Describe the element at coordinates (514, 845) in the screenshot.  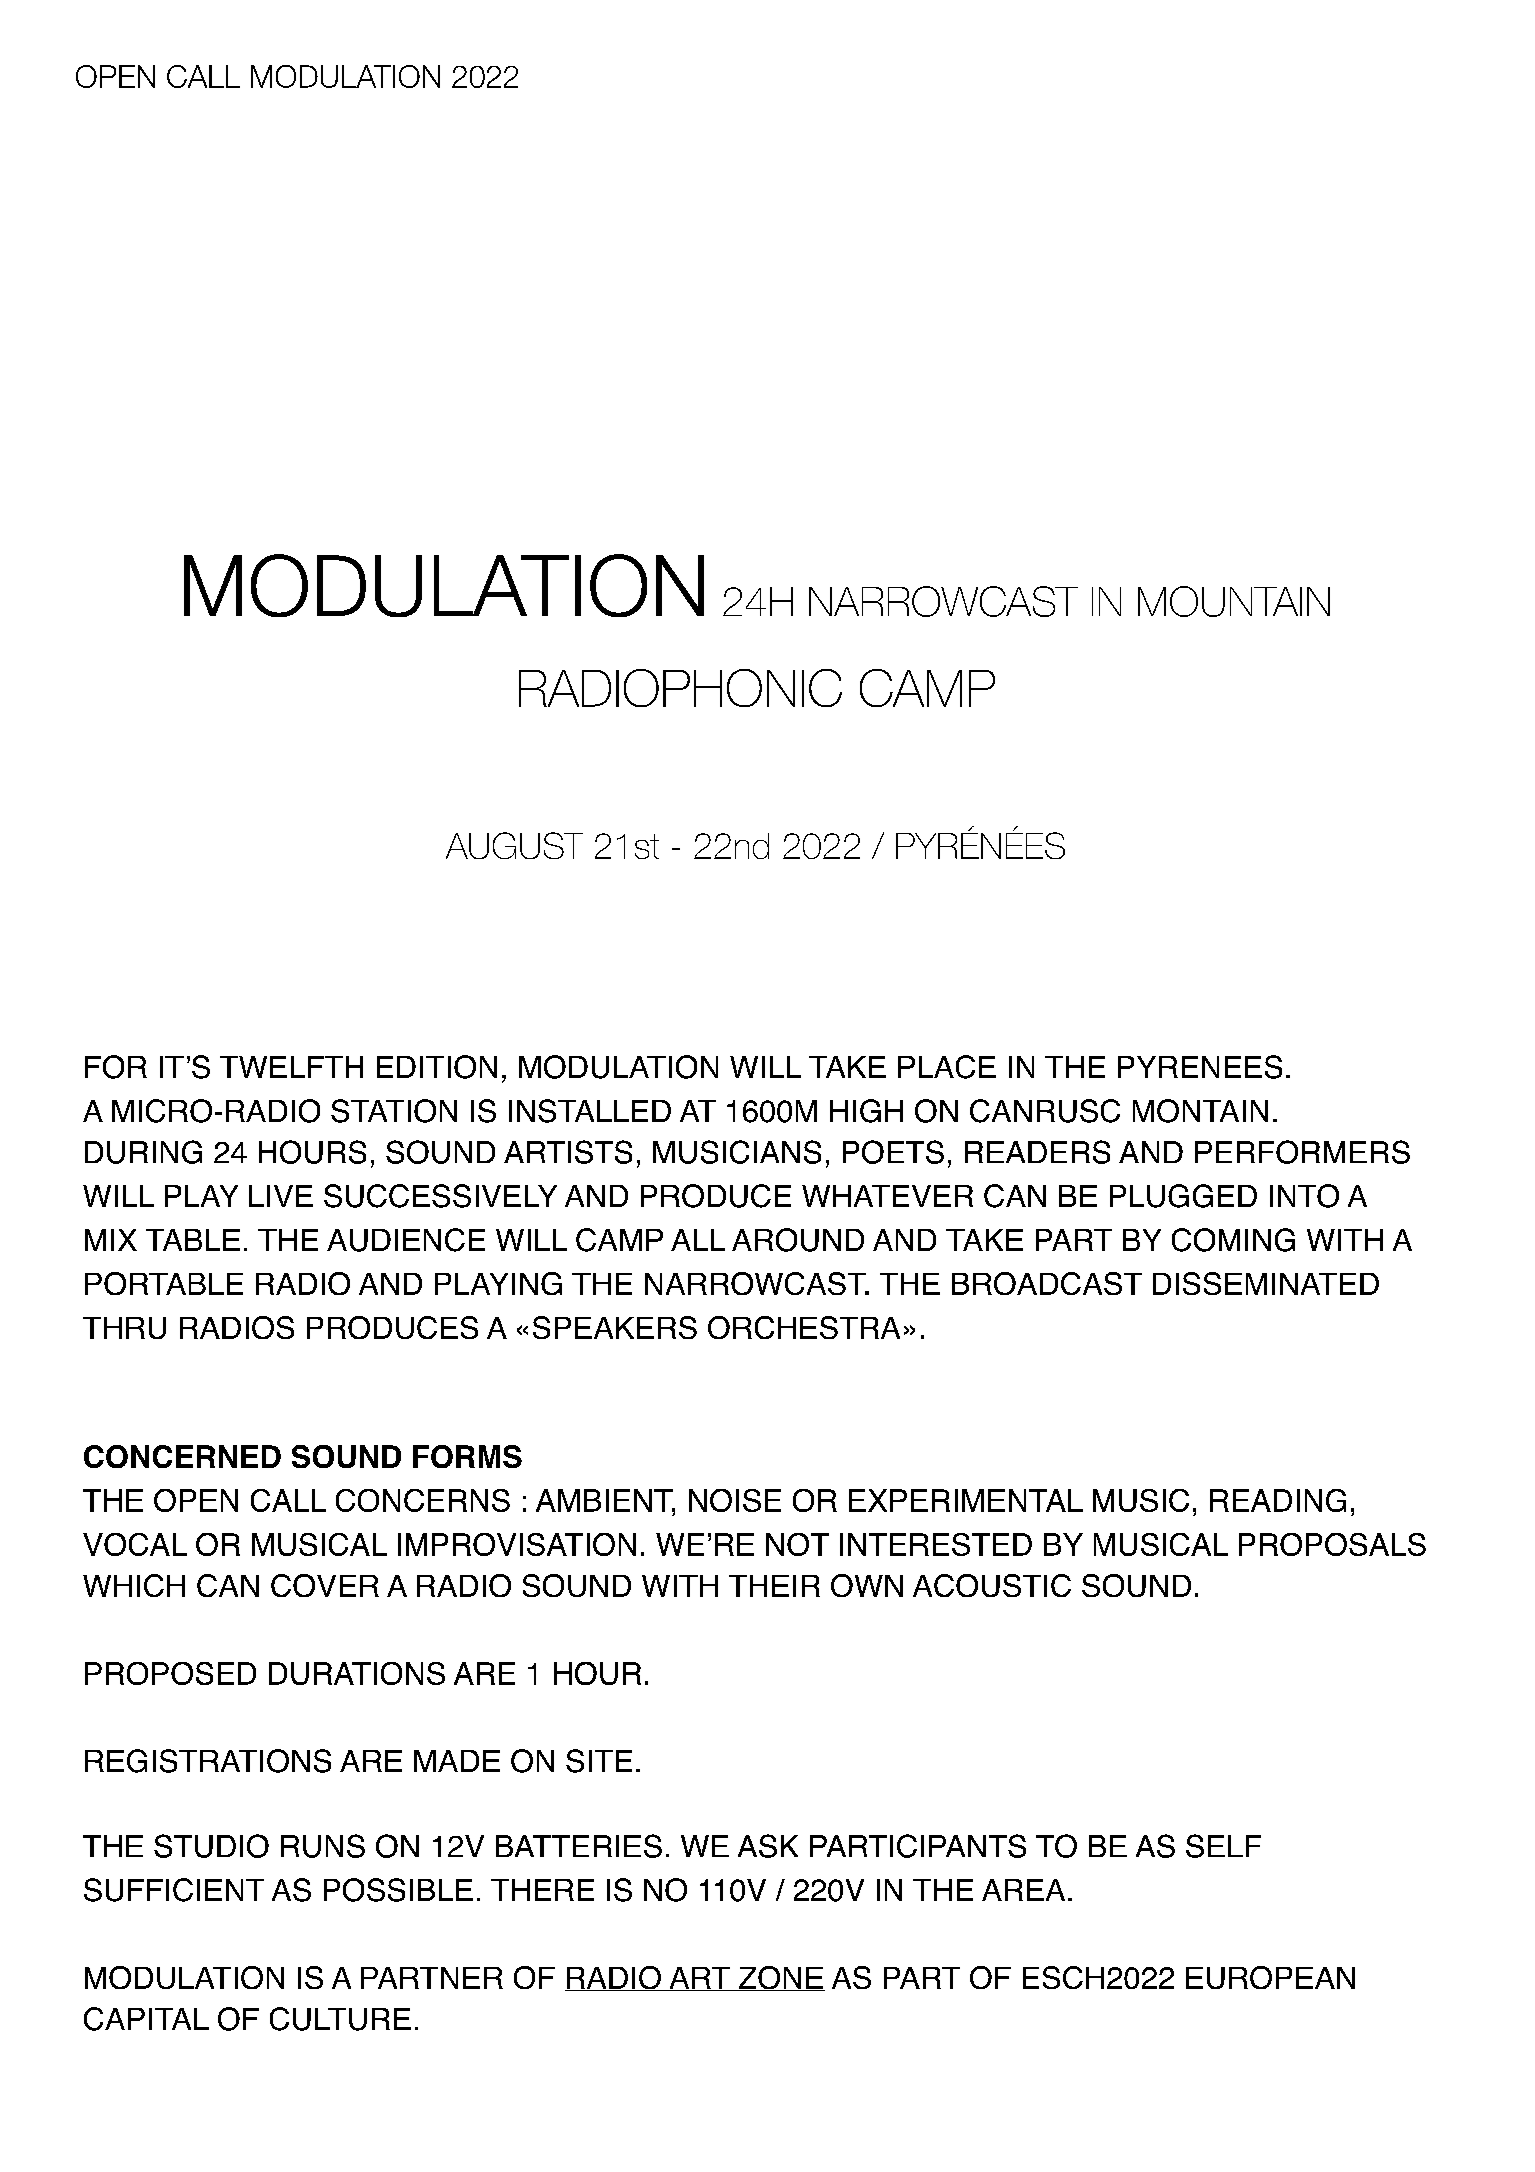
I see `AUGUST` at that location.
